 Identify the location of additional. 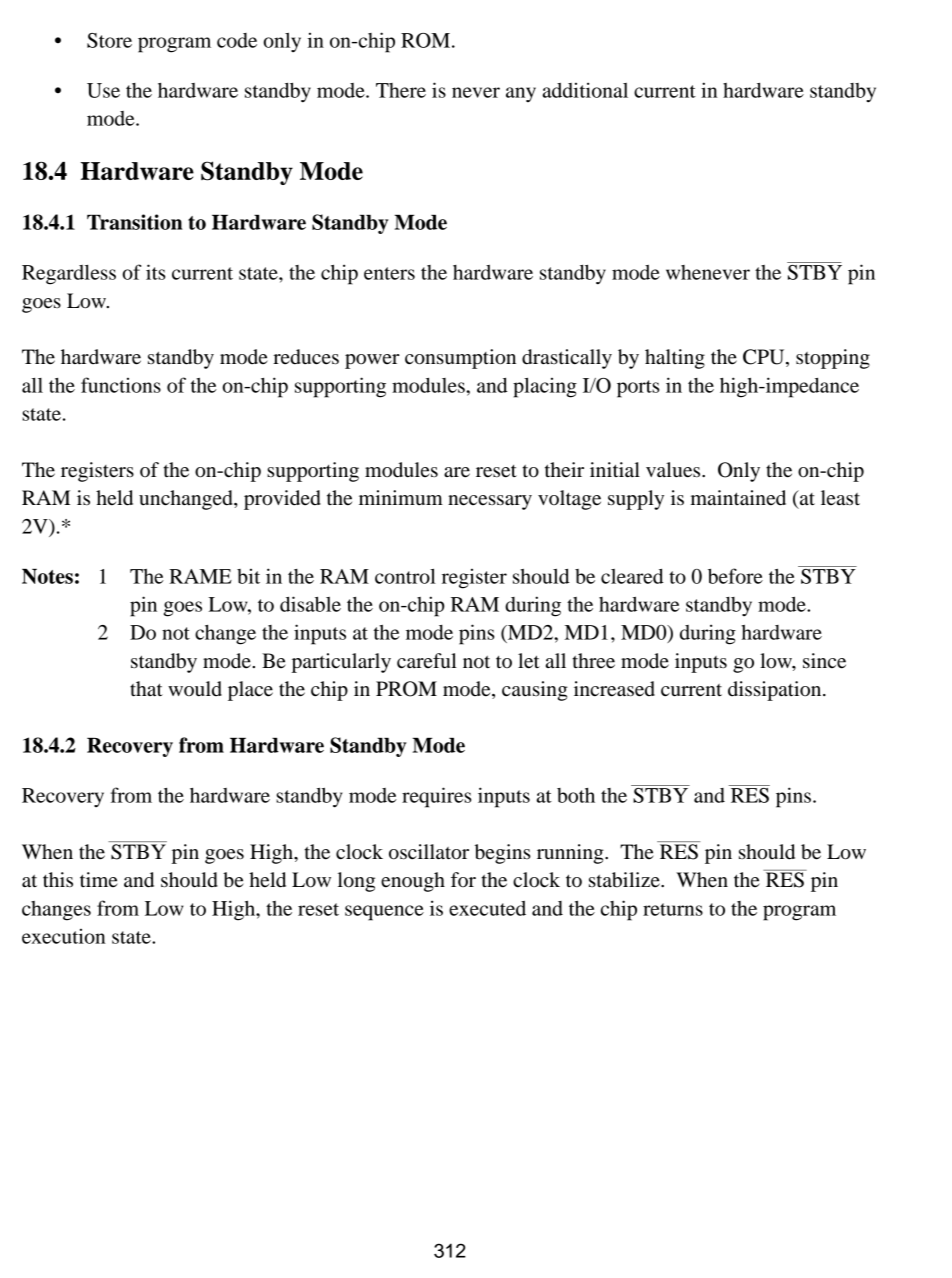
(585, 90).
